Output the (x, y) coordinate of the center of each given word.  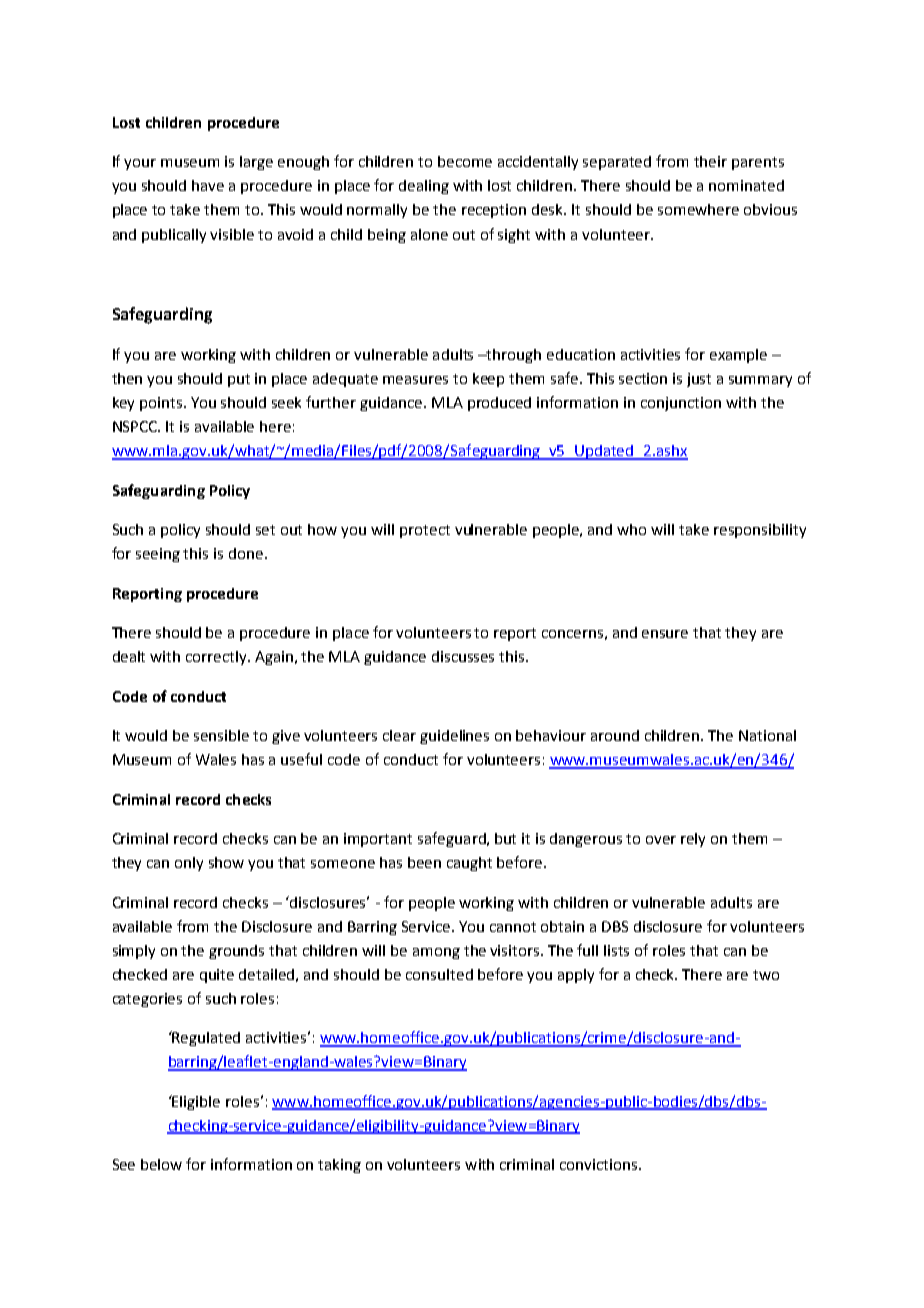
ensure (665, 634)
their (710, 161)
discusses (463, 656)
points (162, 404)
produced (499, 404)
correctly (217, 658)
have (208, 185)
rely (693, 840)
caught (469, 864)
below (161, 1164)
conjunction (681, 404)
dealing (424, 187)
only (189, 864)
